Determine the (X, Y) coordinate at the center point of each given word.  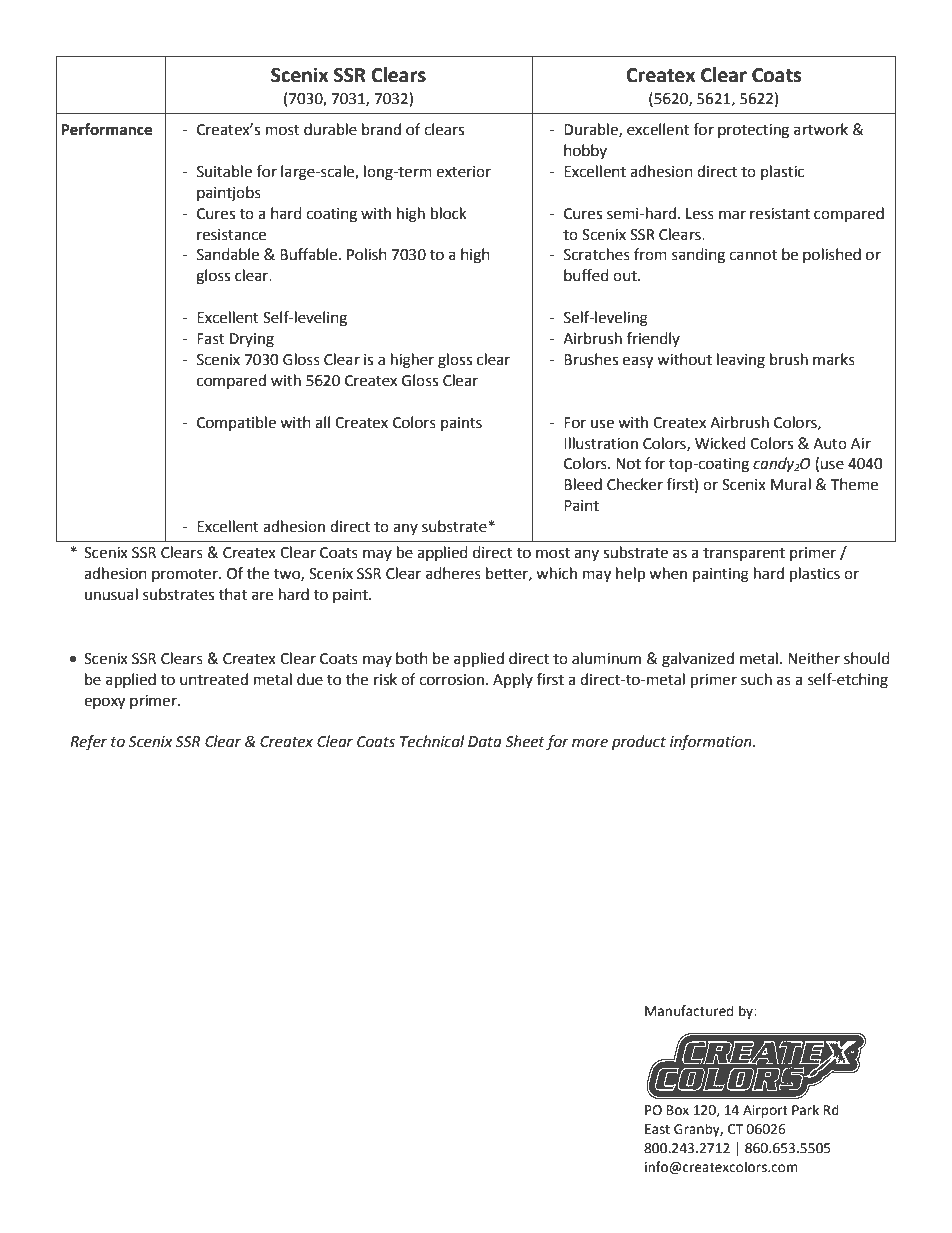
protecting (753, 131)
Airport (765, 1111)
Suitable (224, 171)
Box (678, 1110)
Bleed (583, 484)
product (639, 743)
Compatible (236, 423)
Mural (791, 484)
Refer (88, 743)
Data (485, 742)
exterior (463, 172)
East (657, 1129)
